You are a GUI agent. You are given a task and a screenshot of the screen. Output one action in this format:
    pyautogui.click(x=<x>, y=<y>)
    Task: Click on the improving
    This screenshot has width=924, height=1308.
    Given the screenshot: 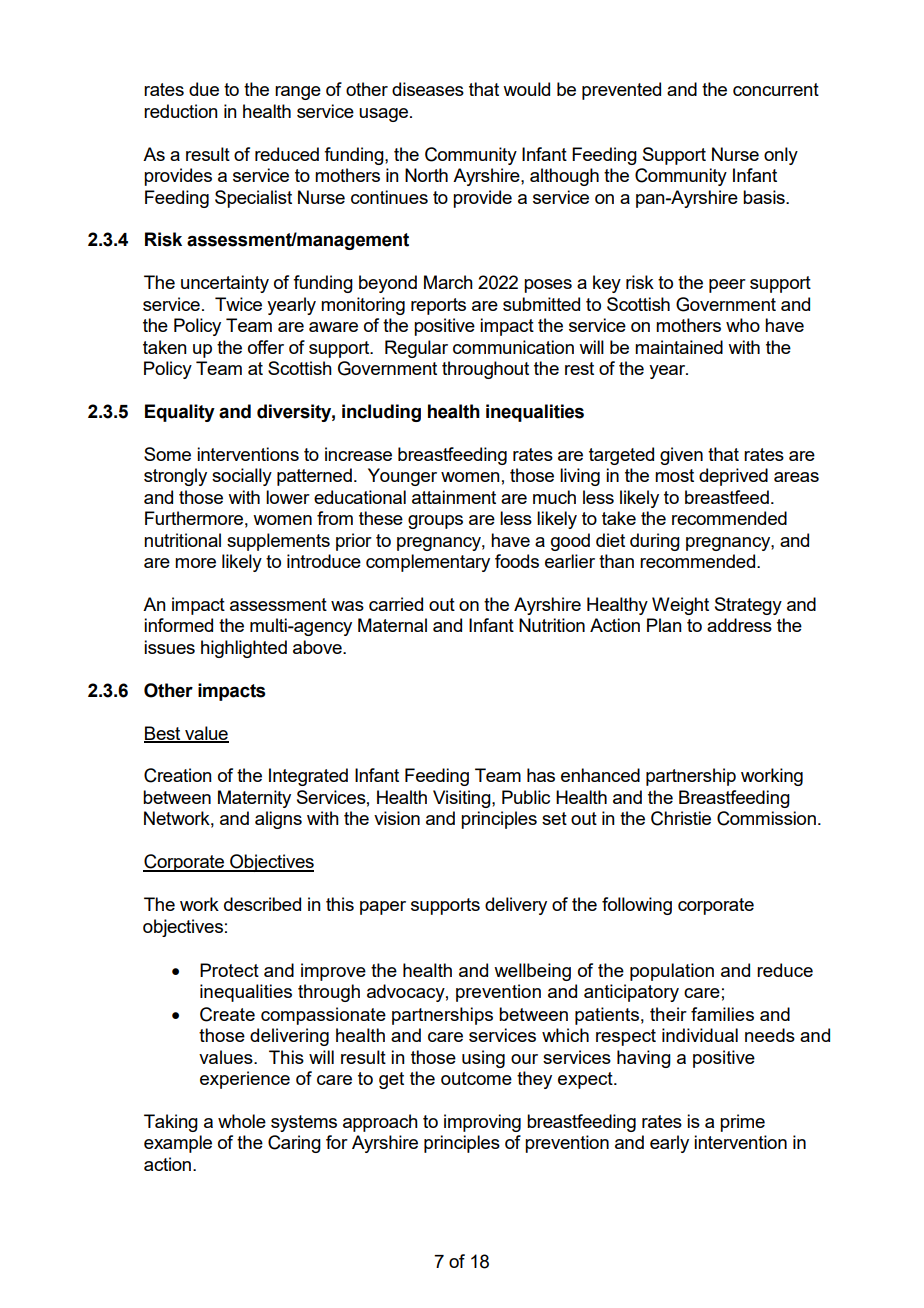 What is the action you would take?
    pyautogui.click(x=482, y=1123)
